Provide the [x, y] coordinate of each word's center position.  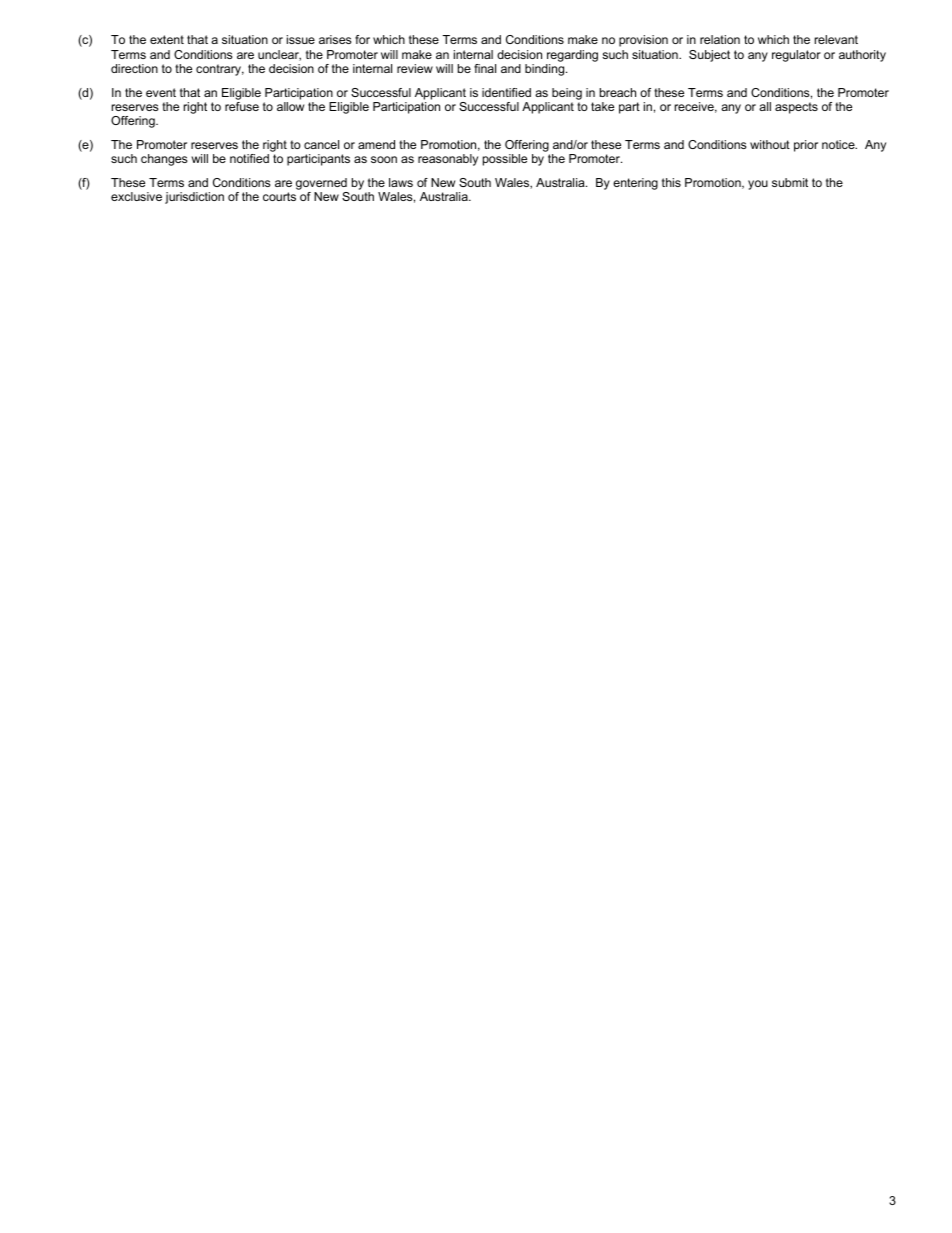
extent [167, 39]
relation [720, 39]
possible [505, 160]
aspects [796, 108]
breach [618, 92]
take [602, 106]
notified [249, 158]
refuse [242, 106]
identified [506, 92]
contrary [220, 70]
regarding [572, 56]
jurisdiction [194, 198]
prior [806, 146]
